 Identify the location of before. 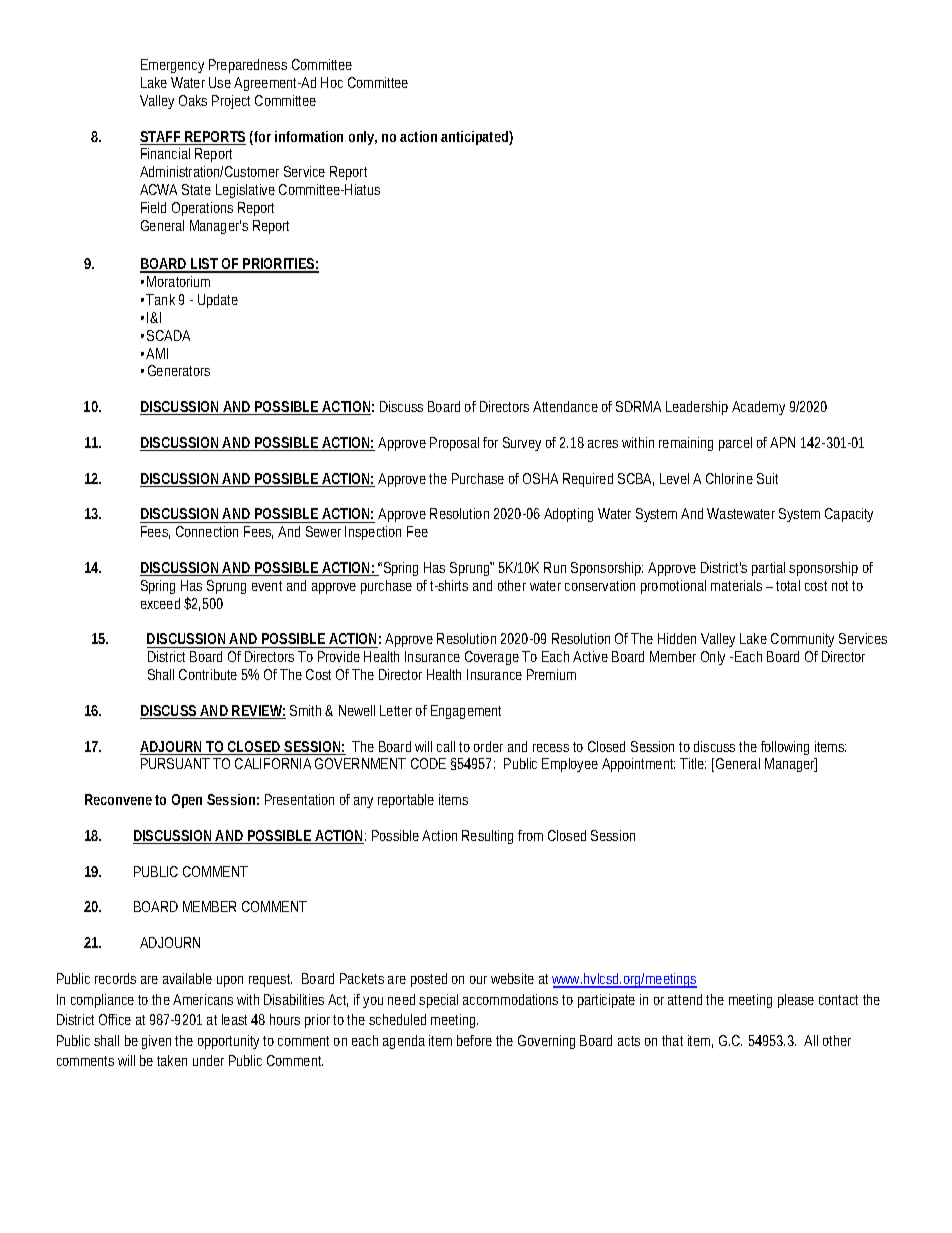
(474, 1040).
